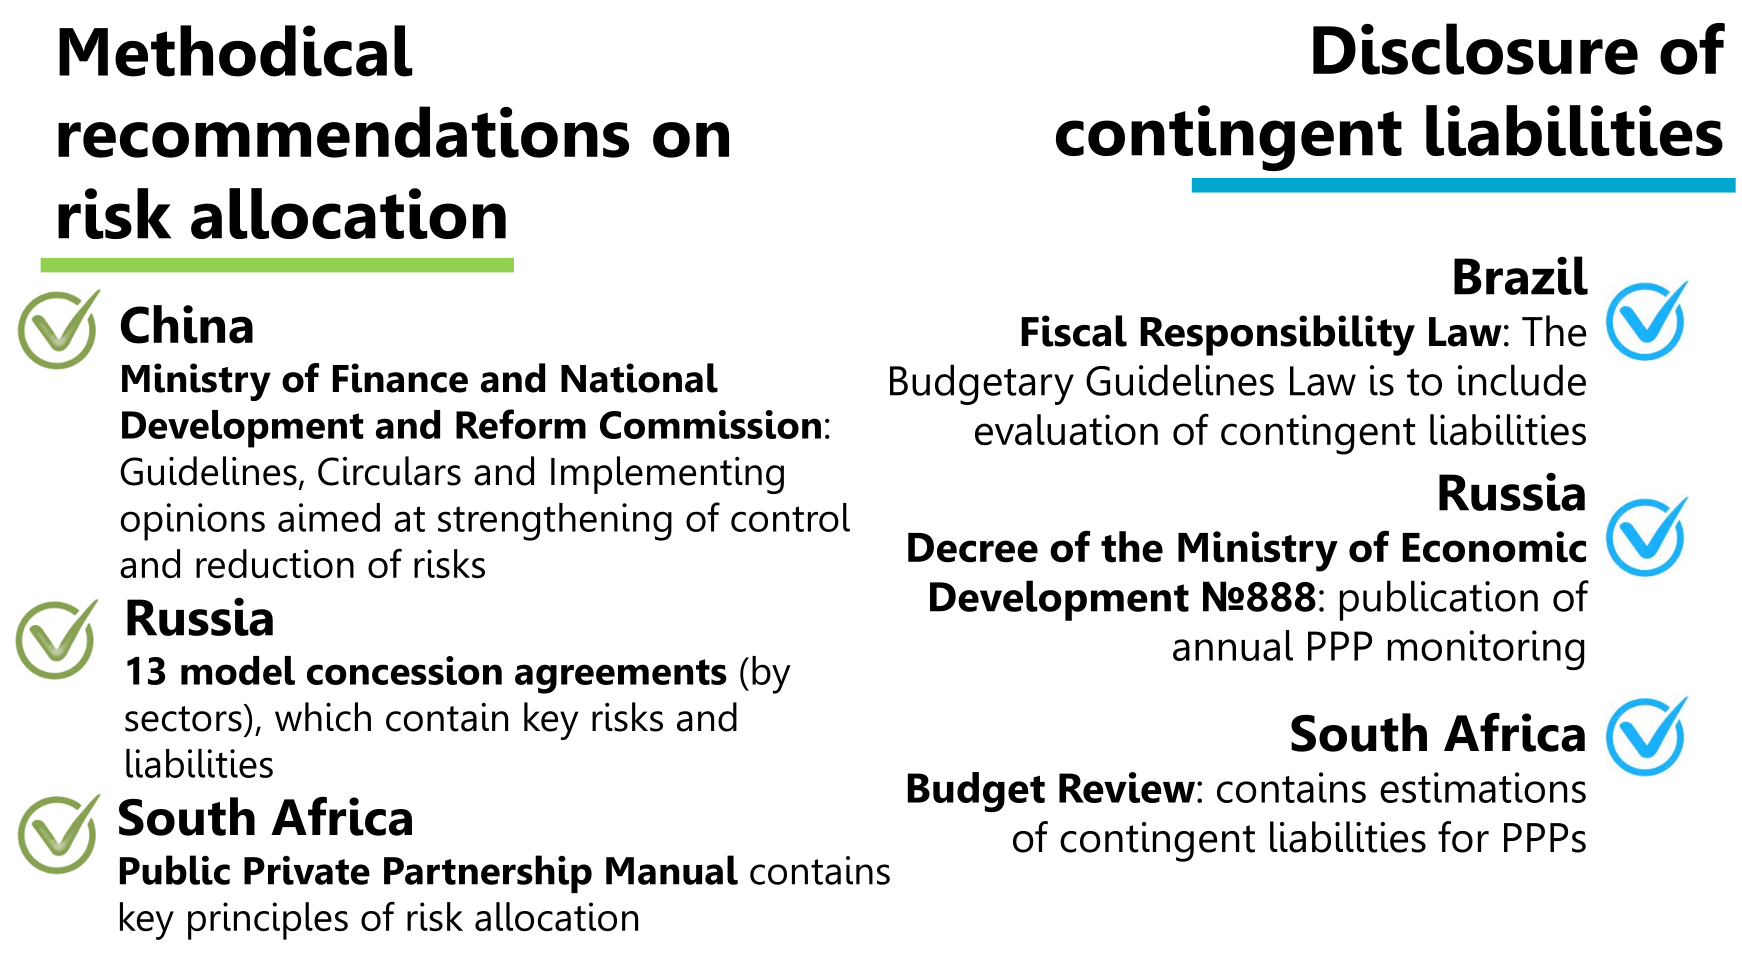  I want to click on Economic, so click(1494, 547).
